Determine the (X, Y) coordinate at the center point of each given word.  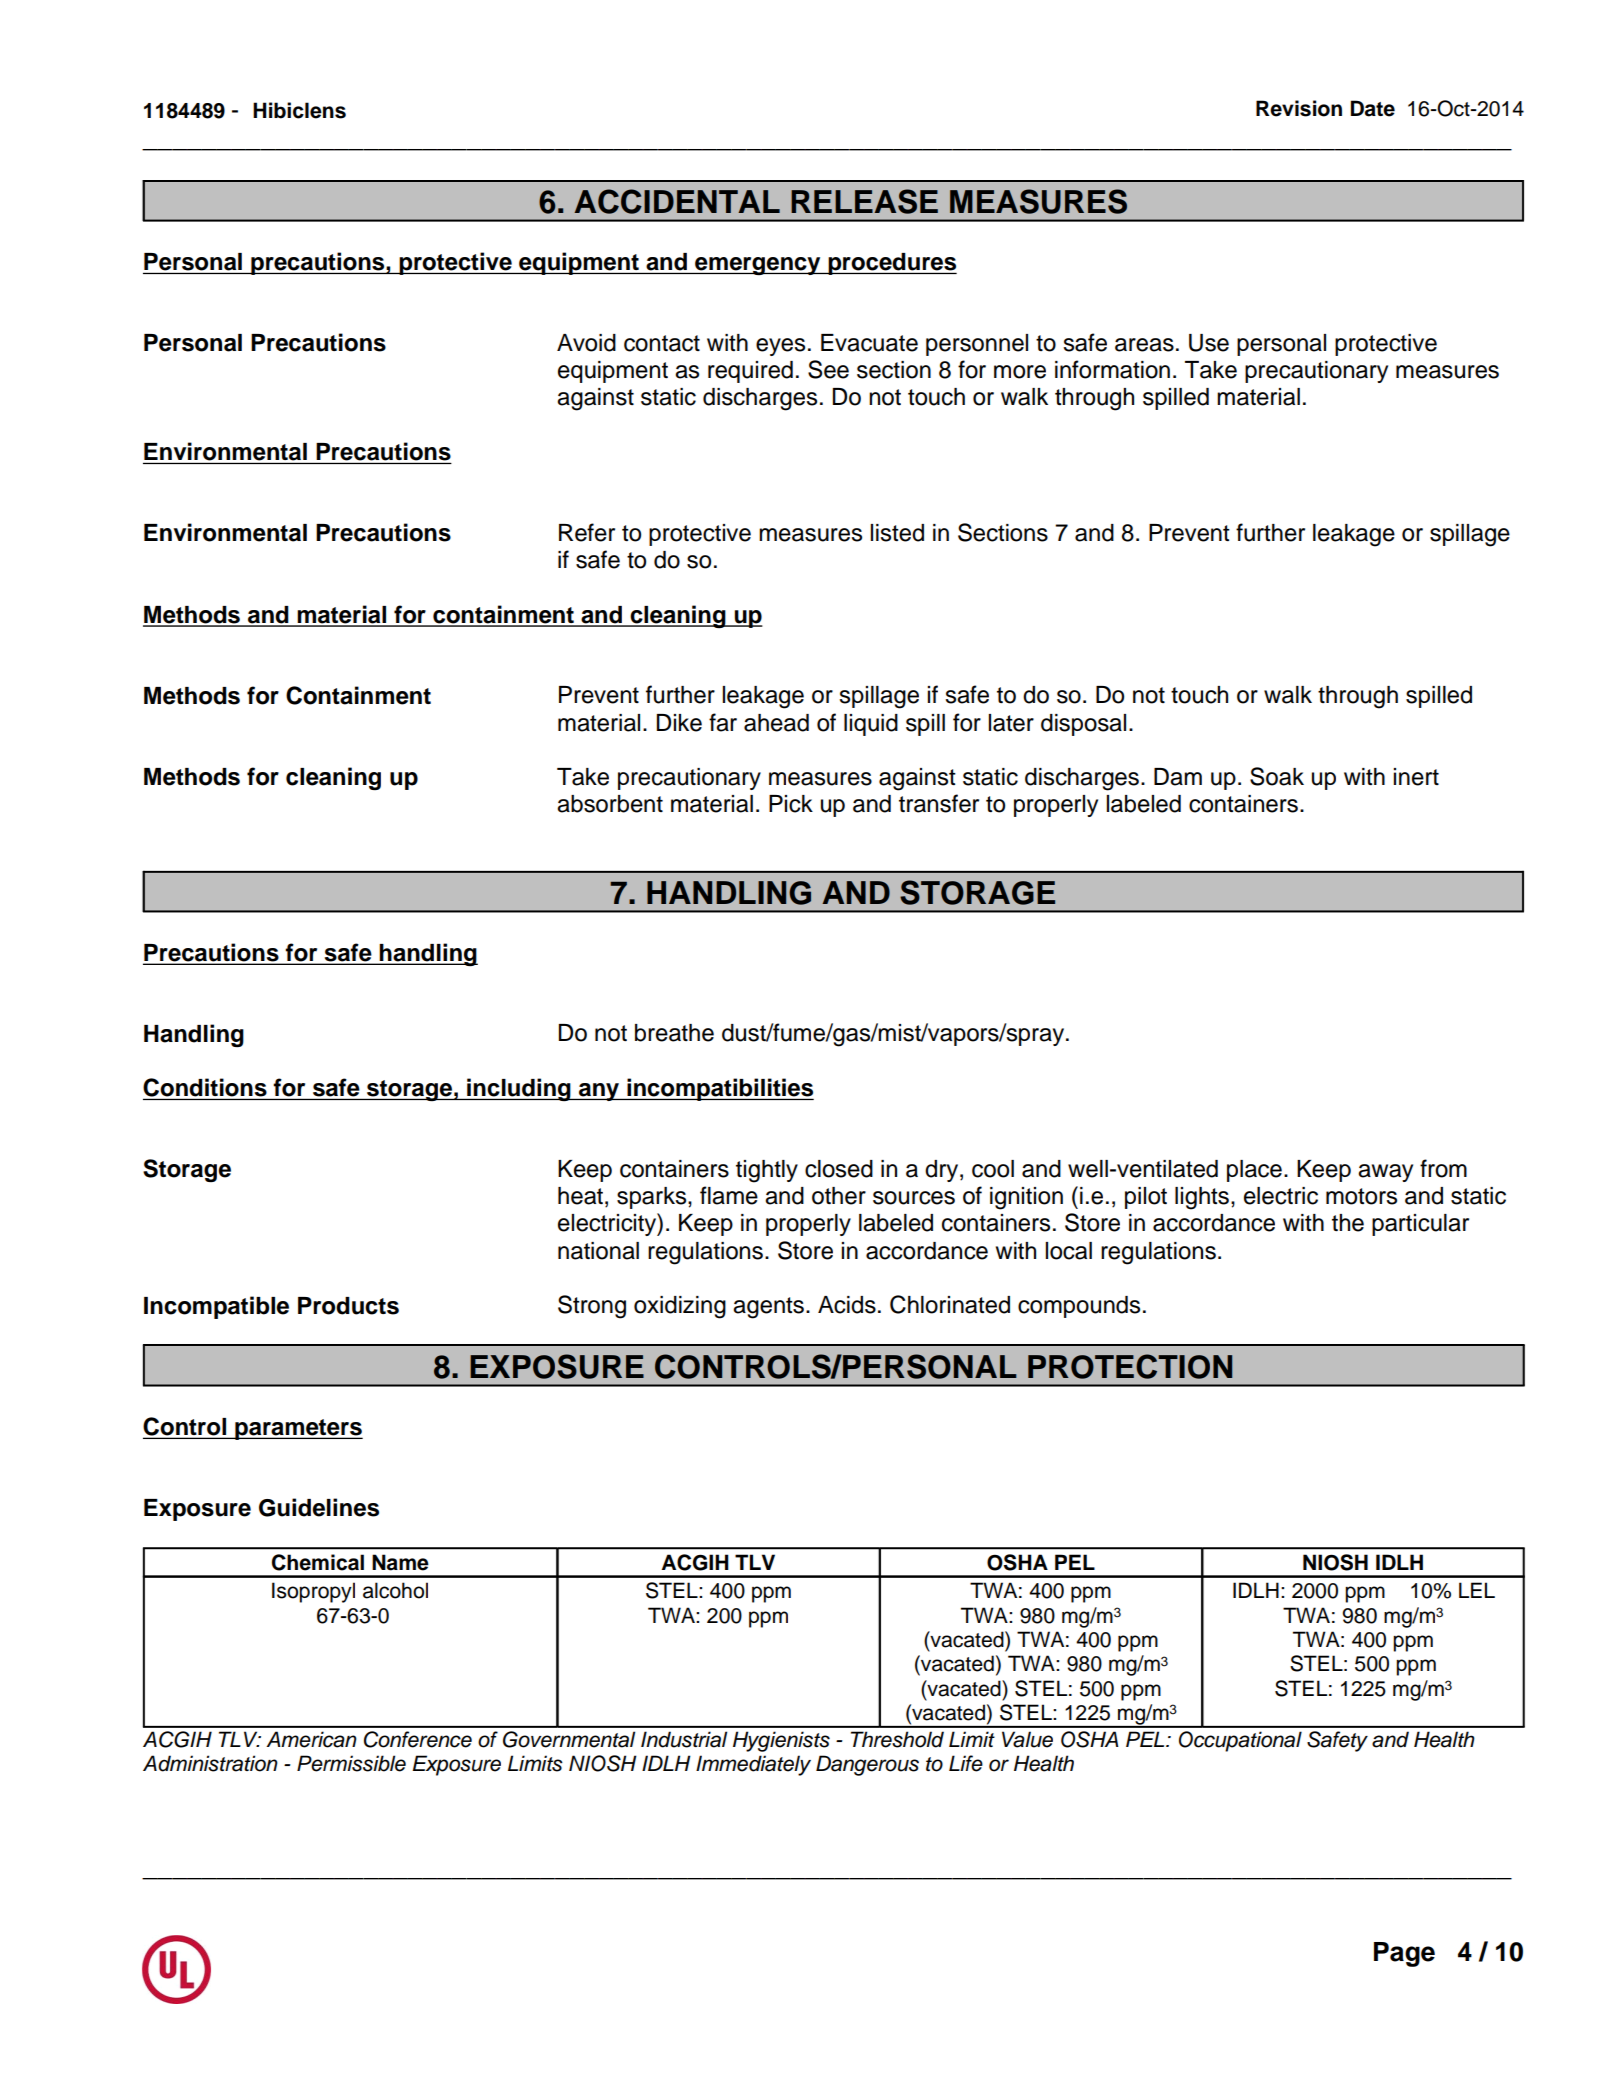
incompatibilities (719, 1089)
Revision (1299, 108)
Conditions (206, 1088)
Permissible (351, 1763)
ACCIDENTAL (677, 201)
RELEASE (864, 201)
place (1254, 1171)
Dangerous (867, 1765)
